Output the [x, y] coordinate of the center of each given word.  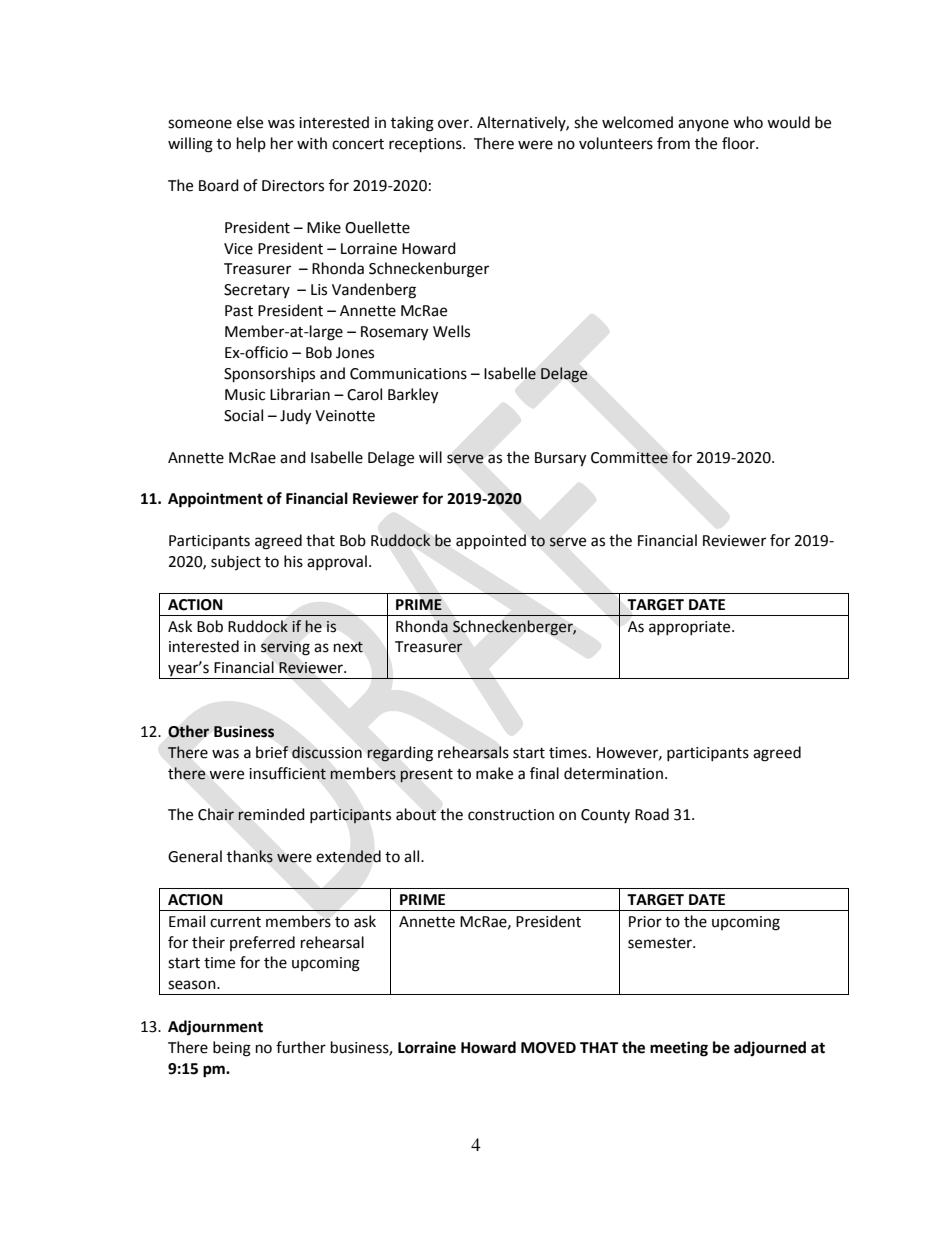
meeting [679, 1049]
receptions [426, 145]
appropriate [691, 628]
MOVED [548, 1048]
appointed [491, 542]
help [251, 144]
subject [236, 562]
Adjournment [215, 1028]
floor [739, 143]
